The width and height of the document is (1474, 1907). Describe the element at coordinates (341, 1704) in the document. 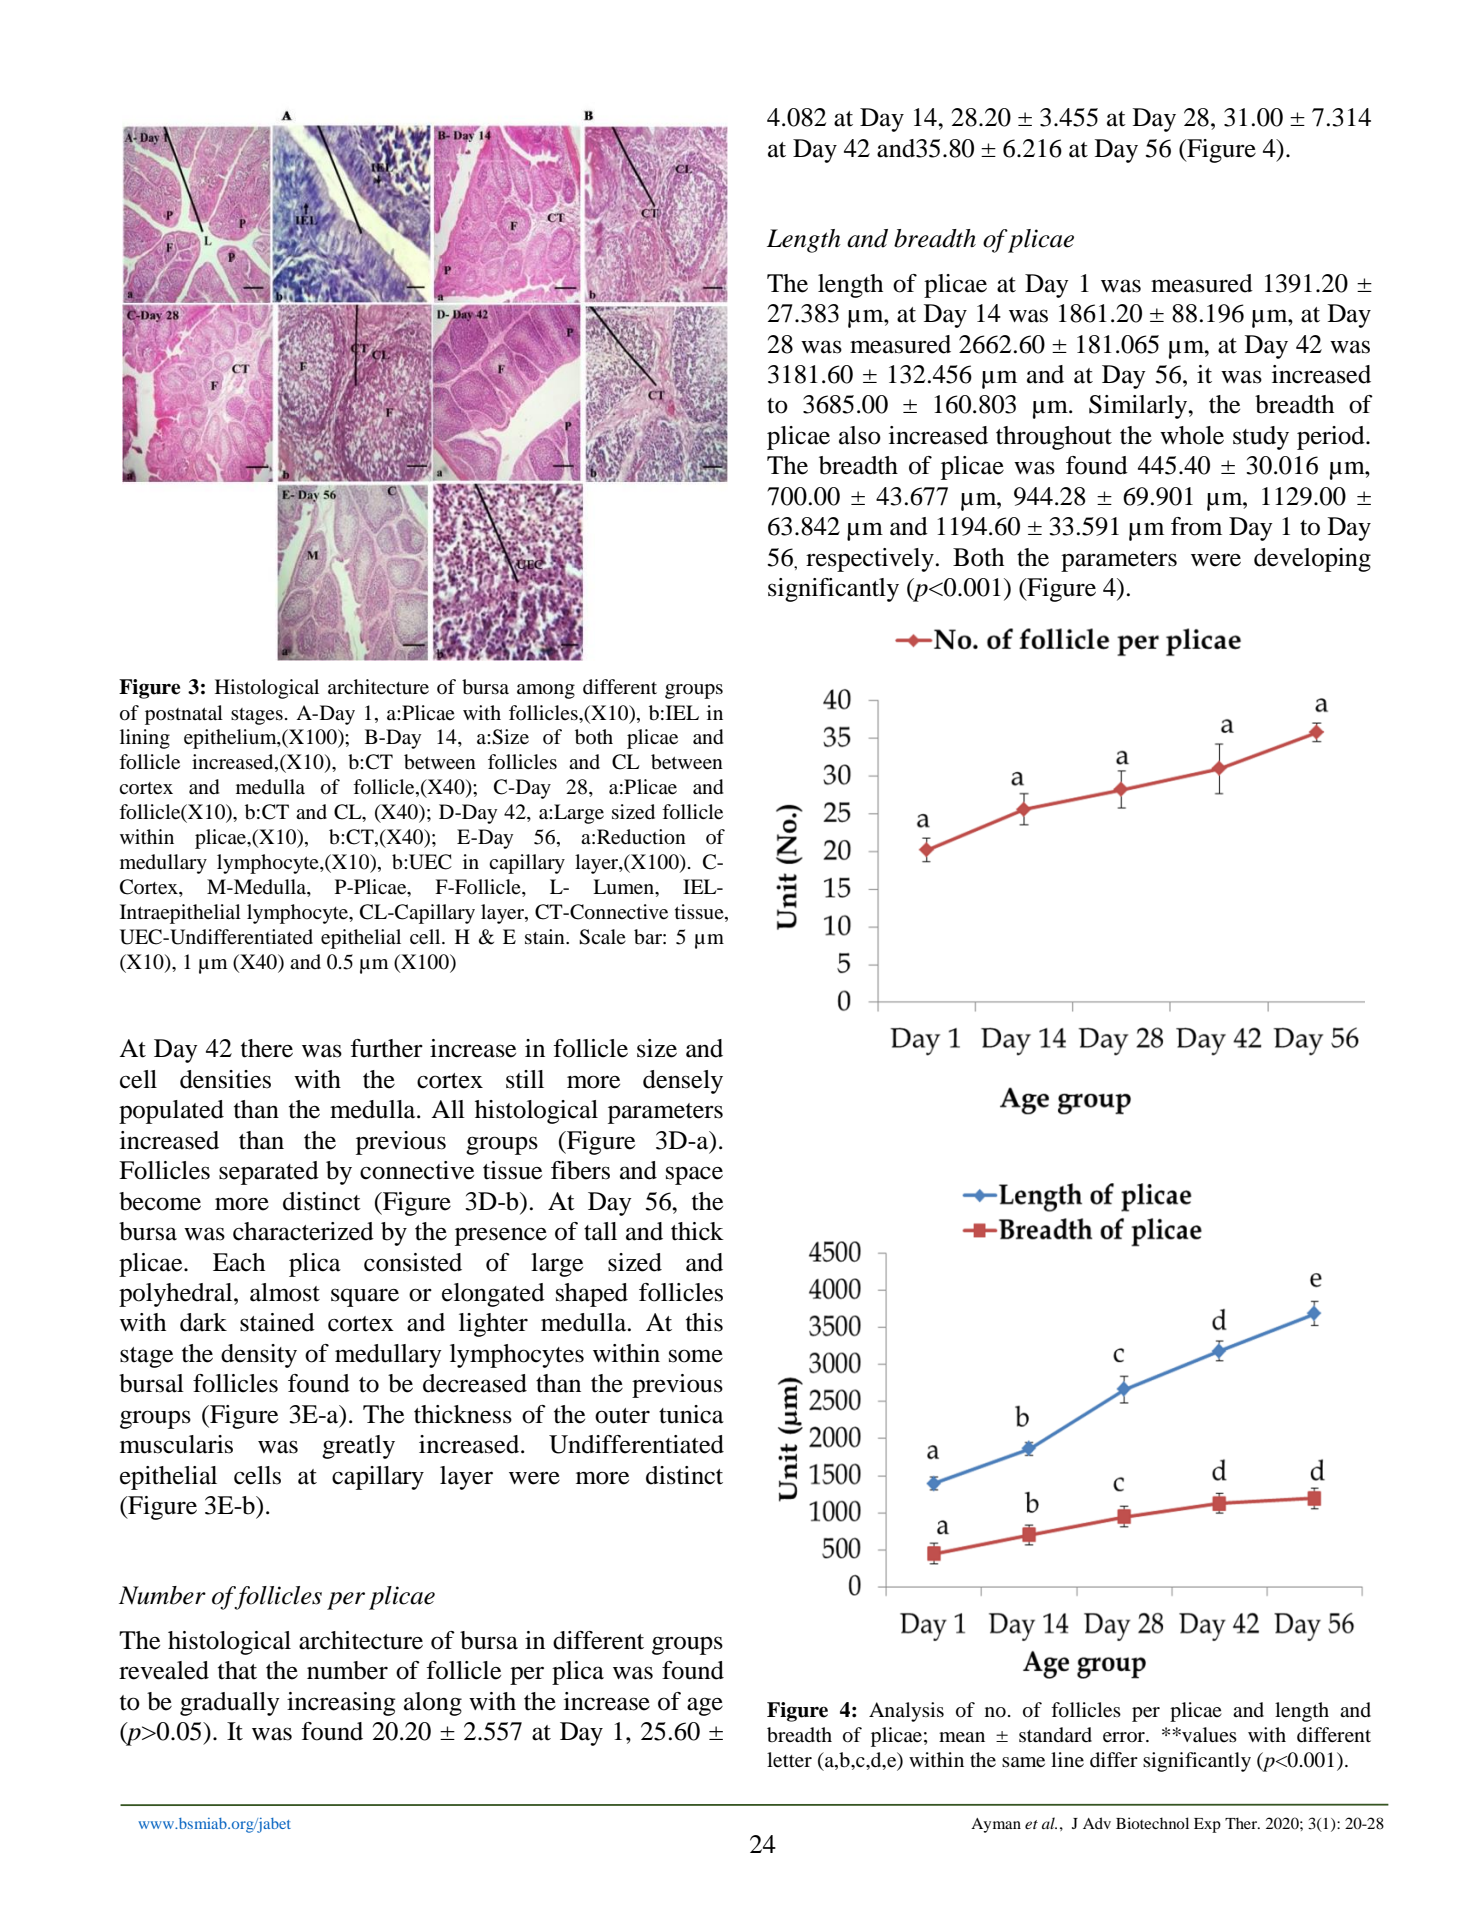

I see `increasing` at that location.
